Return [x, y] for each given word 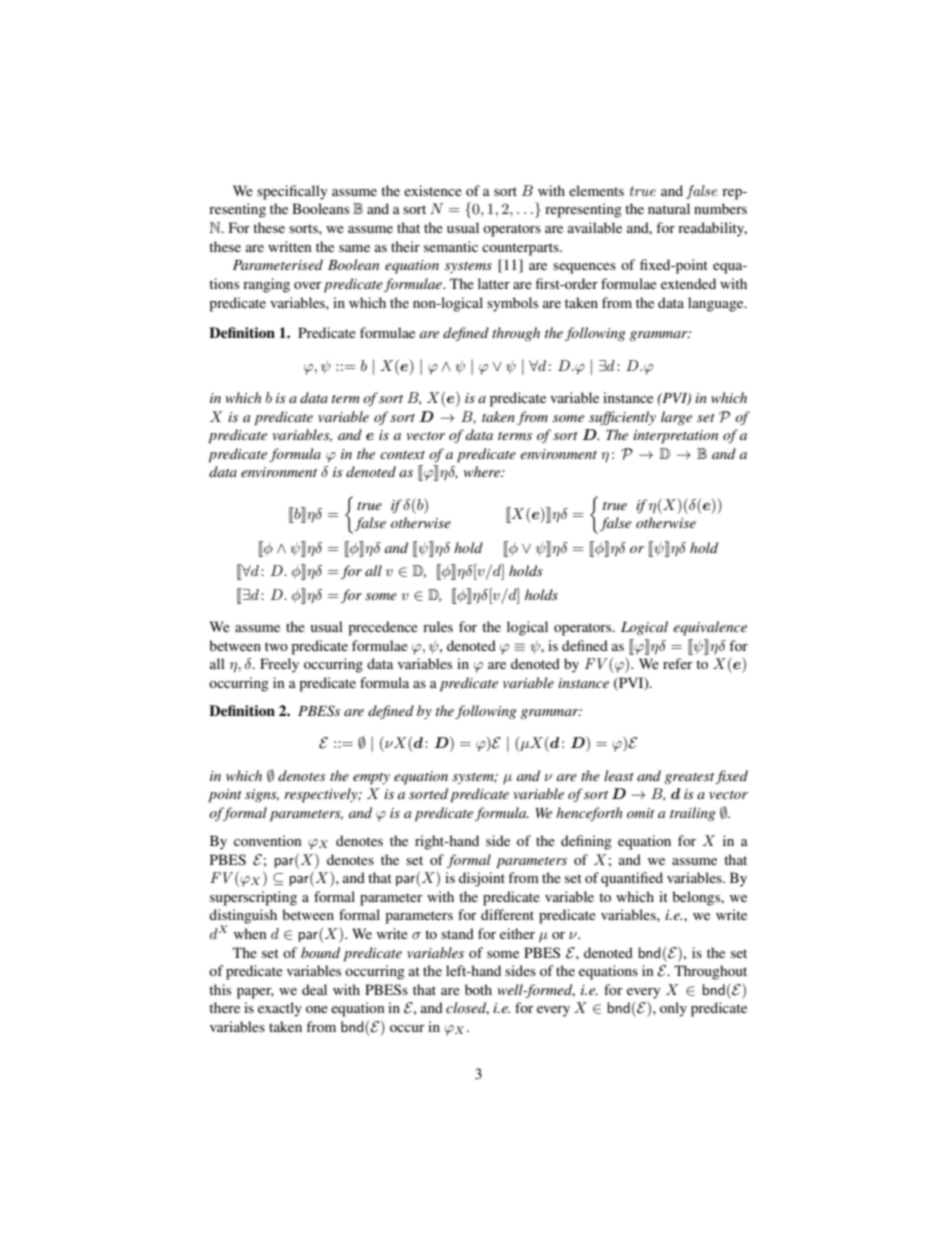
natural [669, 208]
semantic [451, 246]
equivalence [710, 628]
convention [268, 840]
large [676, 418]
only [673, 1009]
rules [438, 626]
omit [640, 813]
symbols [512, 304]
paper [255, 993]
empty [371, 779]
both [478, 989]
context [402, 455]
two [276, 646]
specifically [292, 192]
